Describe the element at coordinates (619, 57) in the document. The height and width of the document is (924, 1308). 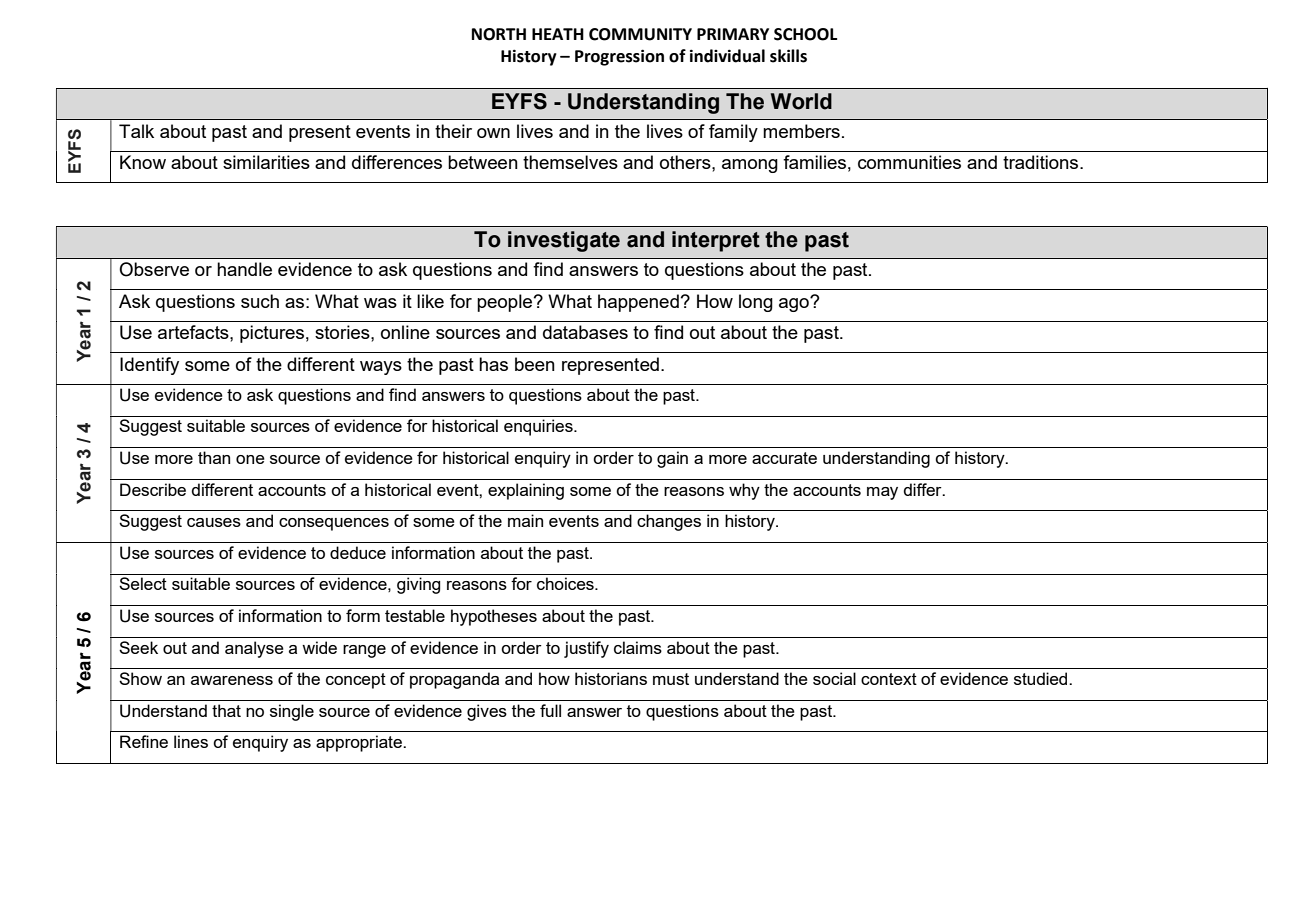
I see `Progression` at that location.
